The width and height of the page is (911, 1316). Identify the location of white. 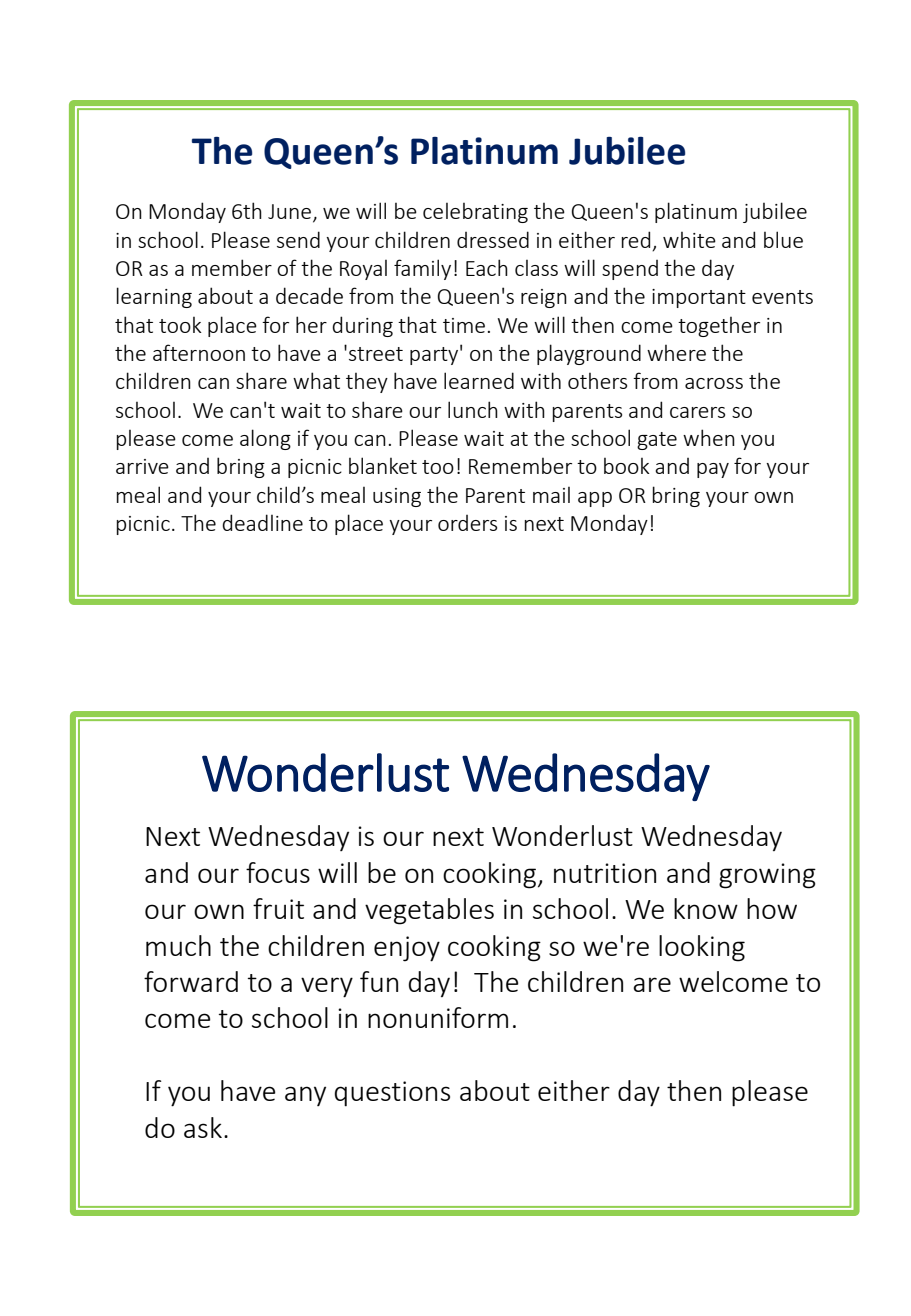
(689, 240).
